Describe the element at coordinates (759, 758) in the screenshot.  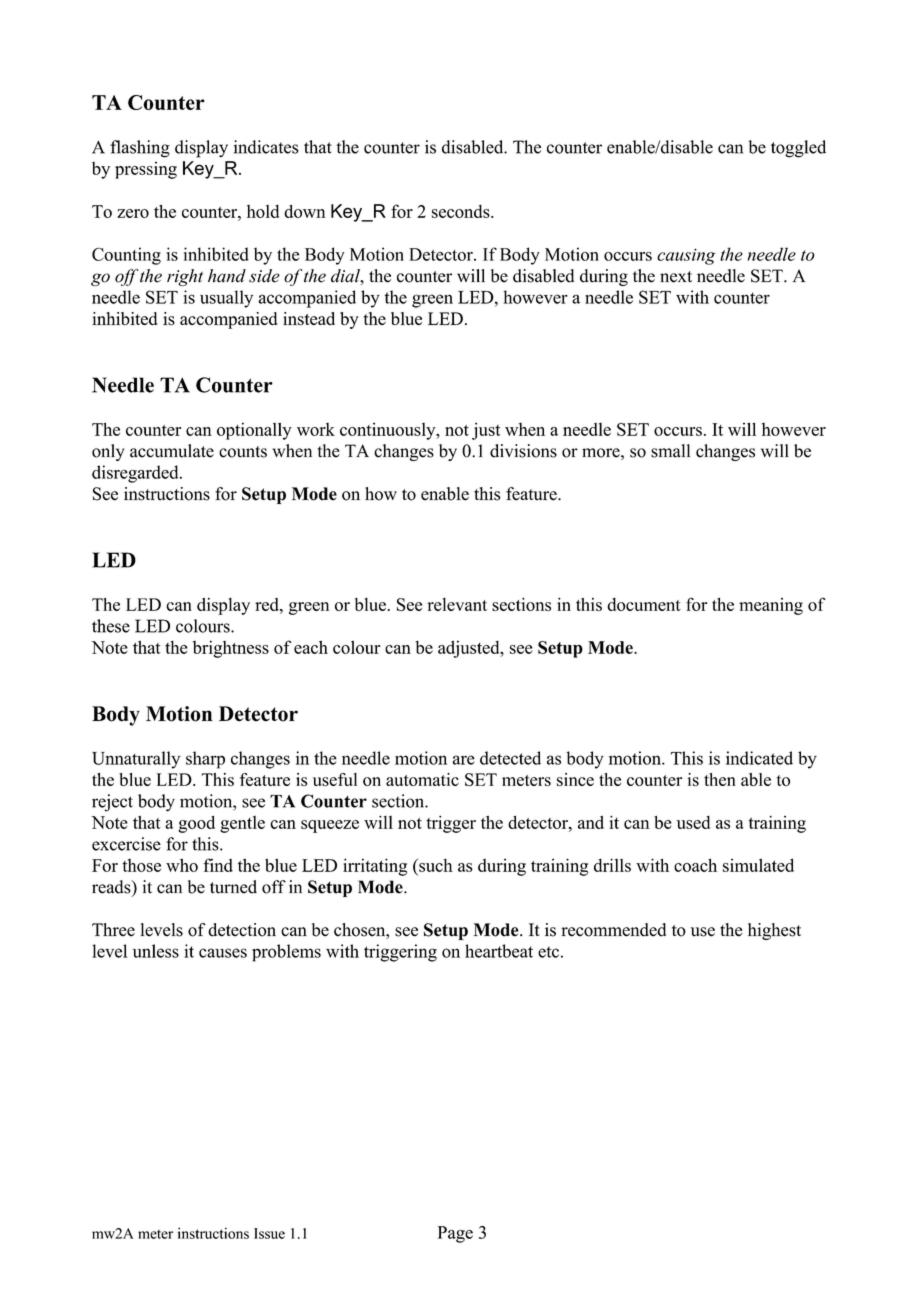
I see `indicated` at that location.
